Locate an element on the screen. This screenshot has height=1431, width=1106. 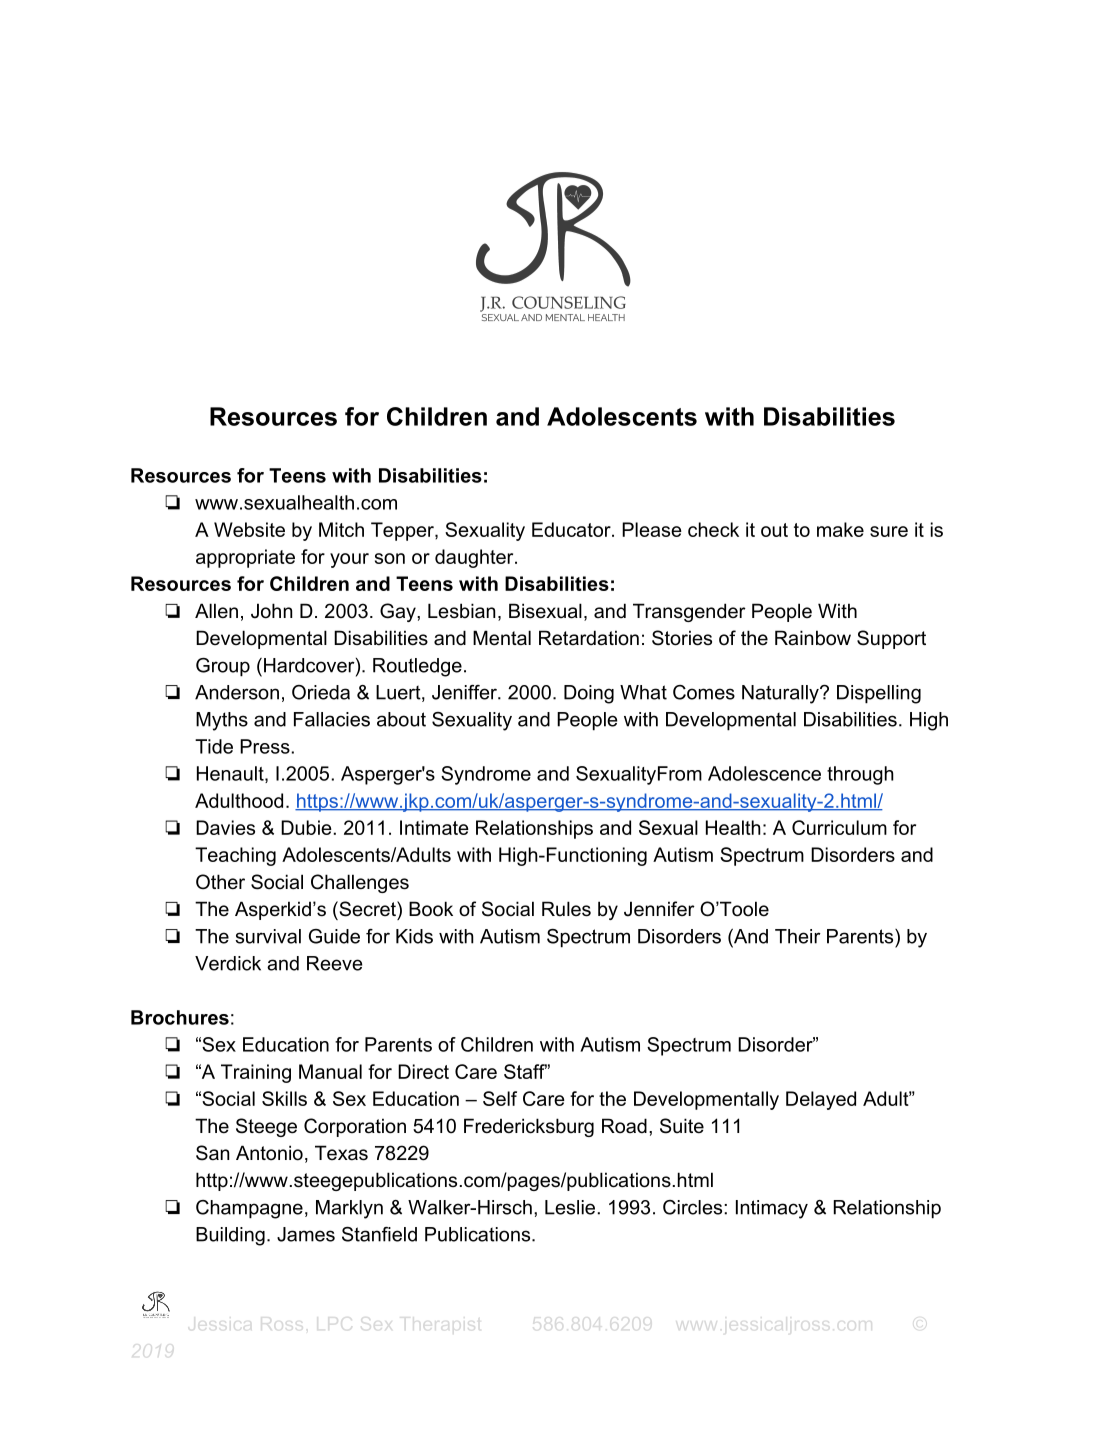
Leslie is located at coordinates (570, 1207).
